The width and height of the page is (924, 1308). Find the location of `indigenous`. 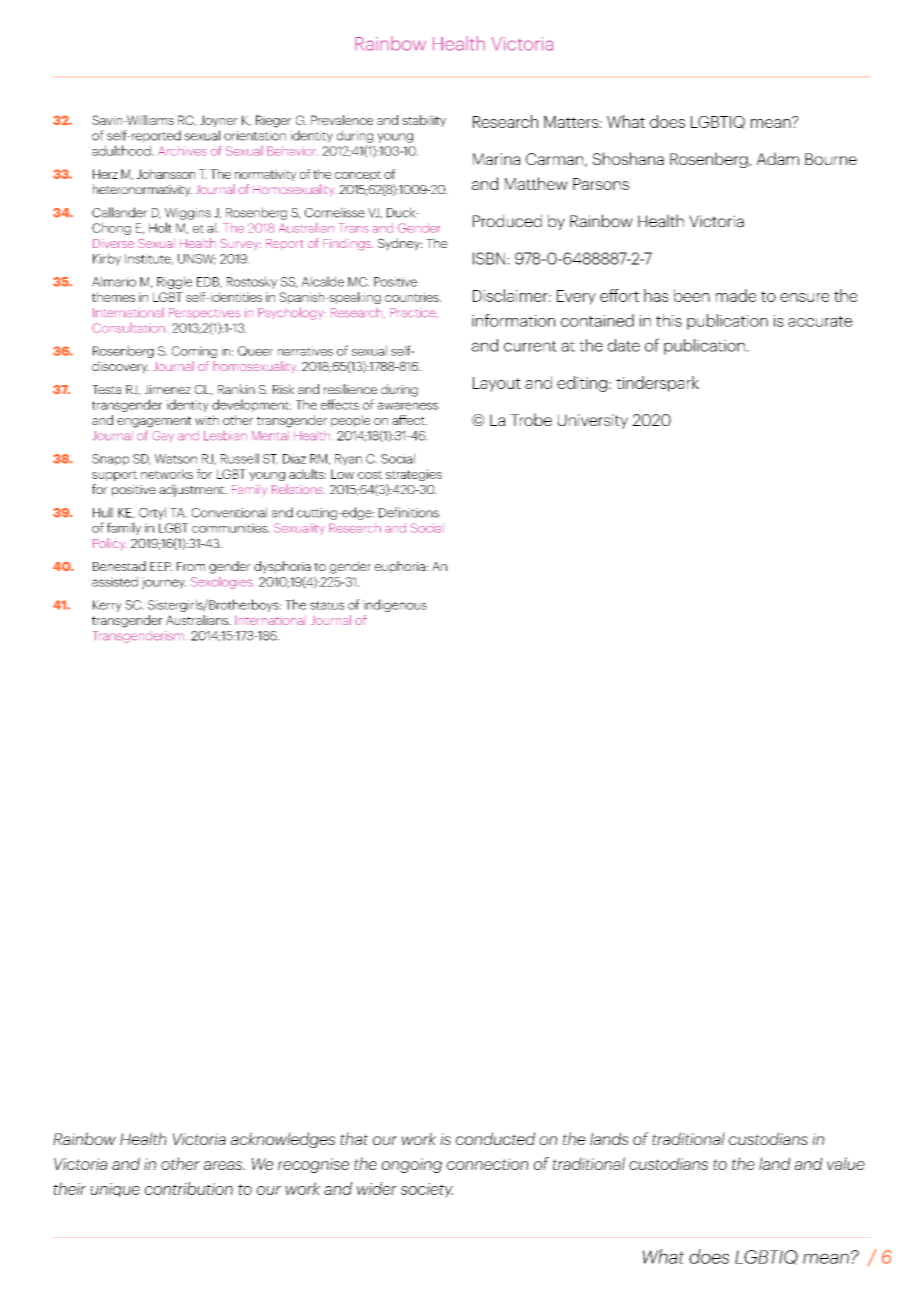

indigenous is located at coordinates (395, 605).
